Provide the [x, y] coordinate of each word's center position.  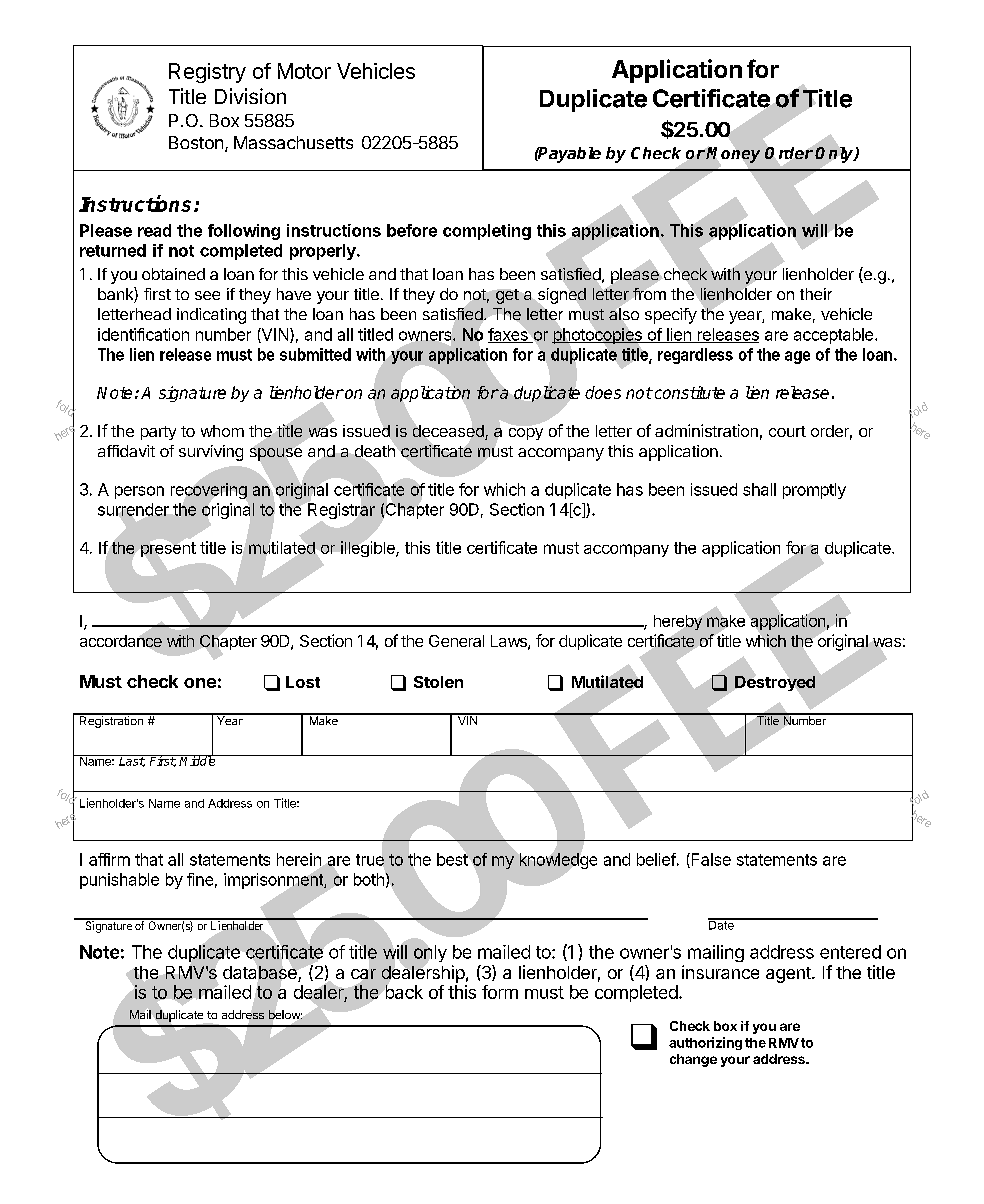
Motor [304, 71]
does [603, 392]
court [787, 431]
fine [200, 879]
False [710, 860]
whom [222, 431]
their [816, 294]
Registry [207, 73]
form [500, 992]
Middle [198, 760]
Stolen [438, 682]
